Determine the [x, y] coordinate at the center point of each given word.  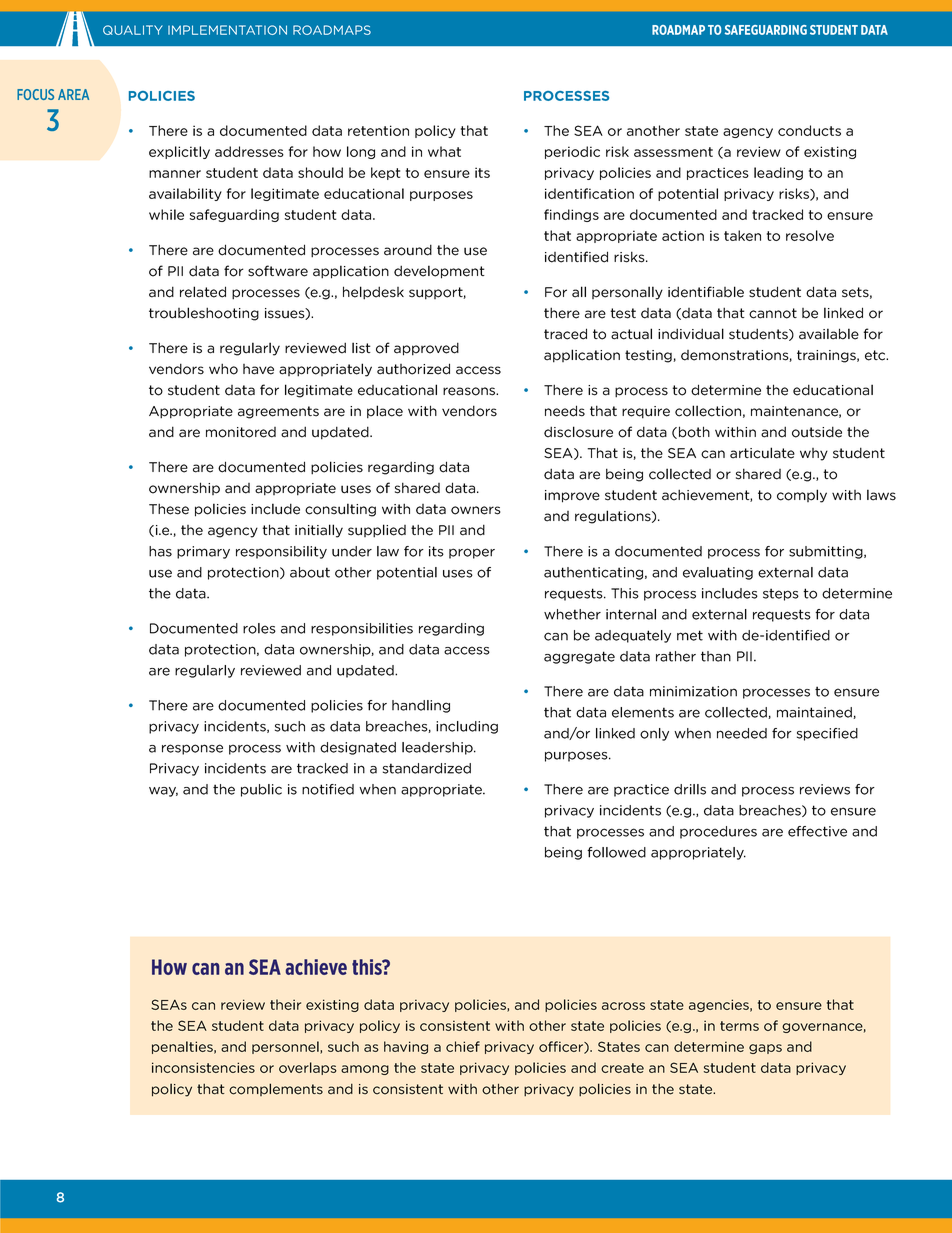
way [163, 792]
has [160, 551]
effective [817, 831]
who [223, 369]
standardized [427, 768]
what [444, 151]
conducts [809, 130]
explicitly [179, 152]
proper [472, 553]
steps [781, 594]
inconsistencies [203, 1067]
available [829, 334]
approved [426, 349]
